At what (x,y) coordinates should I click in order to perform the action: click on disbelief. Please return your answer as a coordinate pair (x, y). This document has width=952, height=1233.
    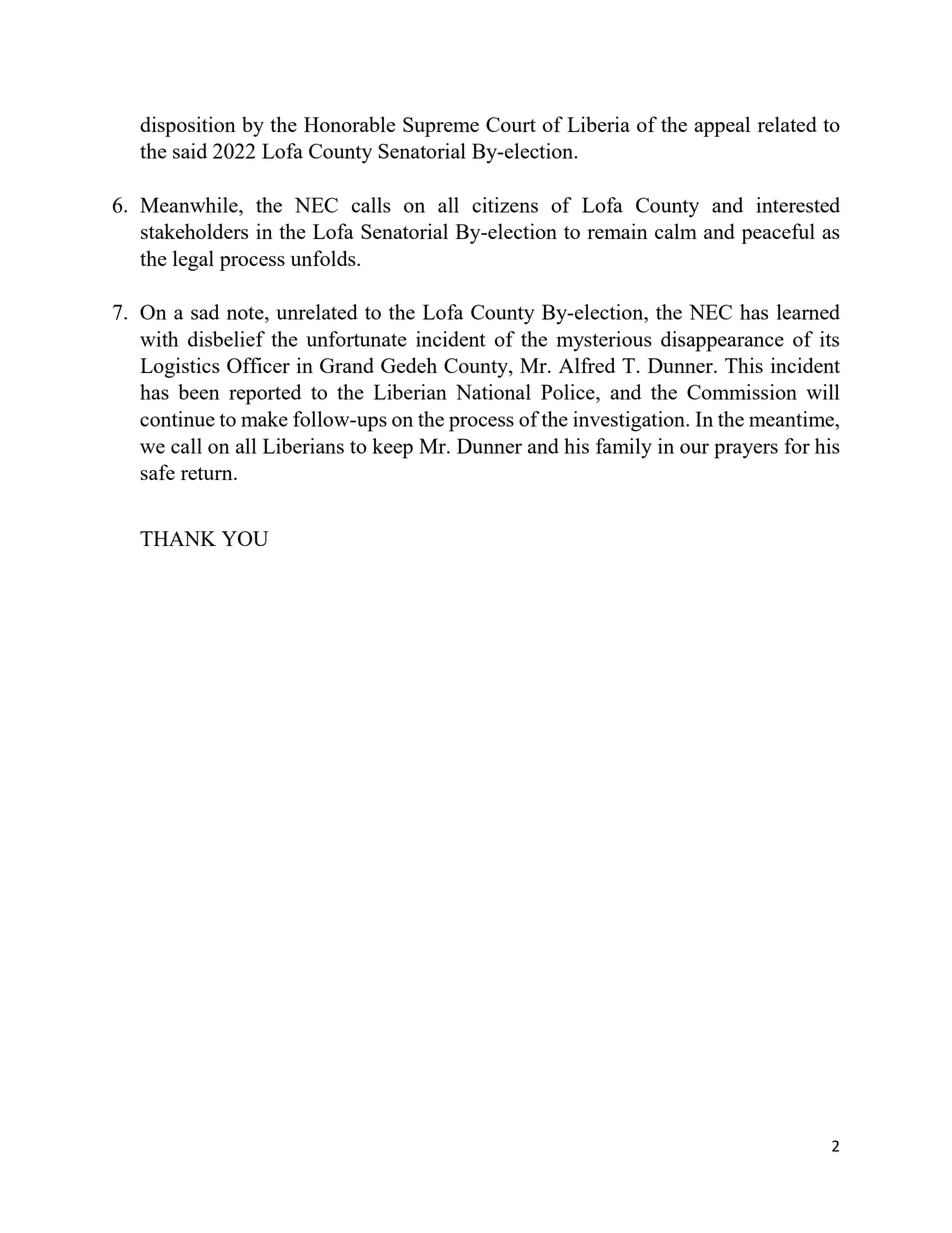
    Looking at the image, I should click on (226, 339).
